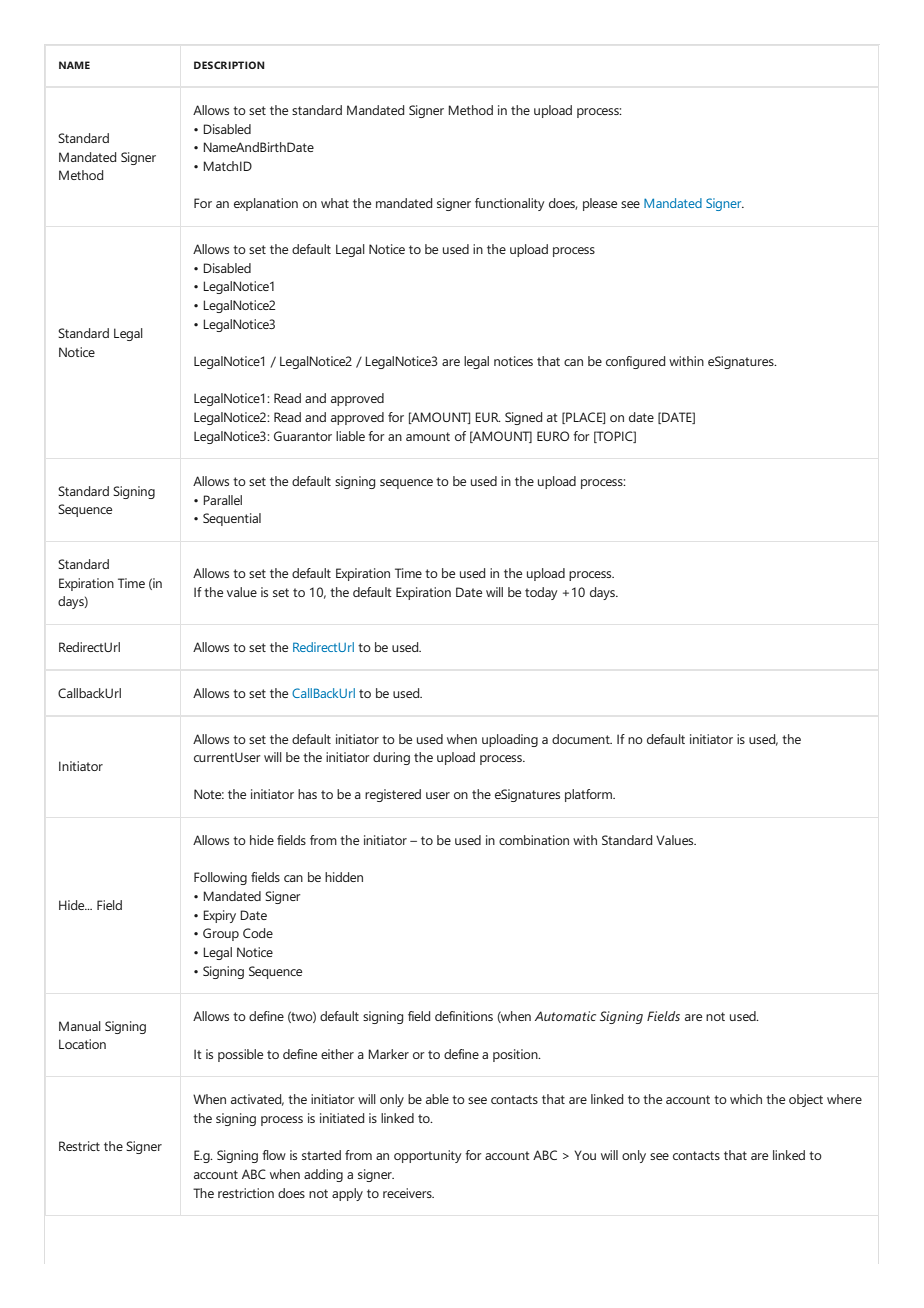 This screenshot has width=924, height=1308. What do you see at coordinates (232, 519) in the screenshot?
I see `Sequential` at bounding box center [232, 519].
